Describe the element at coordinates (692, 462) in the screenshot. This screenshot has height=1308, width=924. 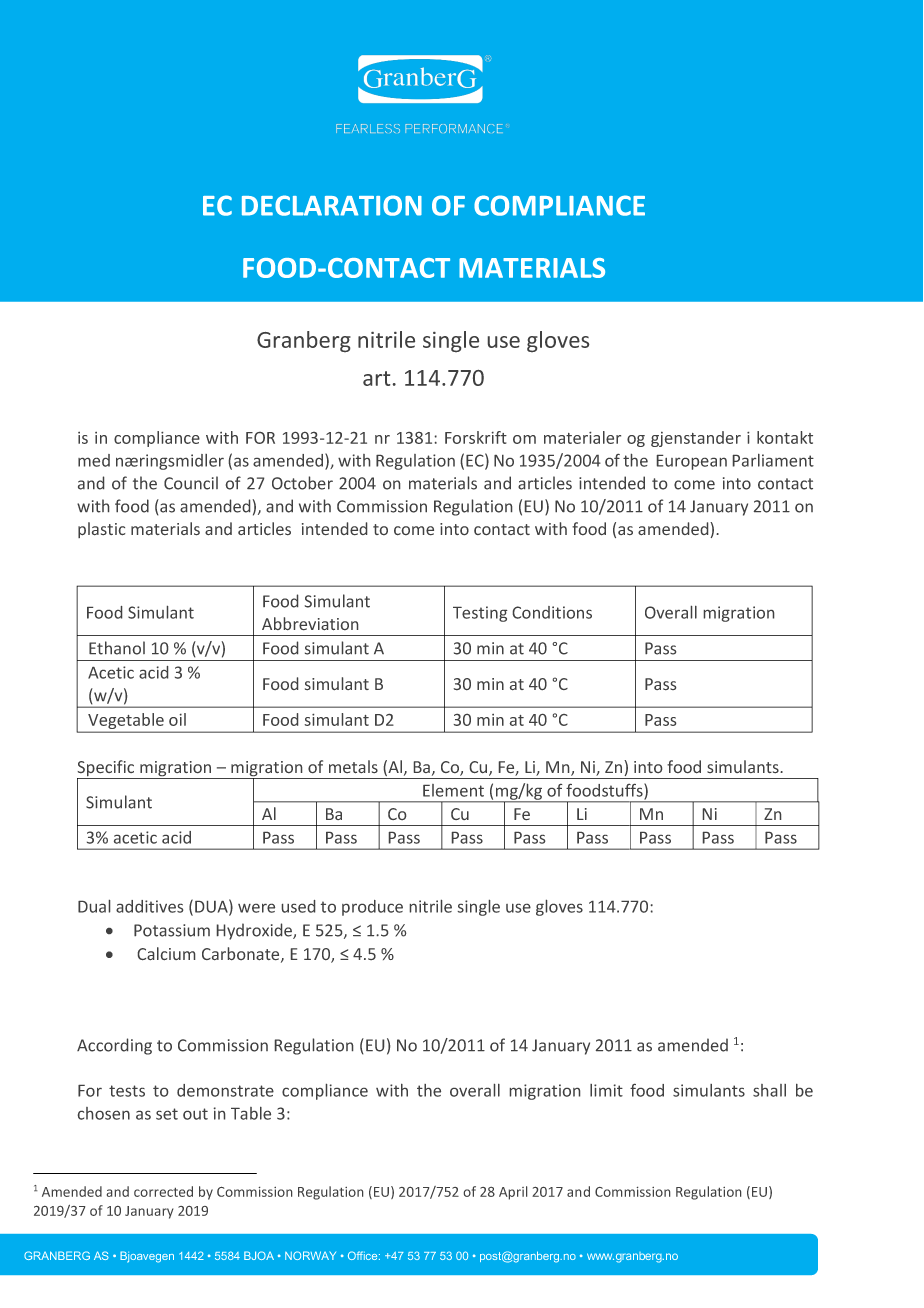
I see `European` at that location.
